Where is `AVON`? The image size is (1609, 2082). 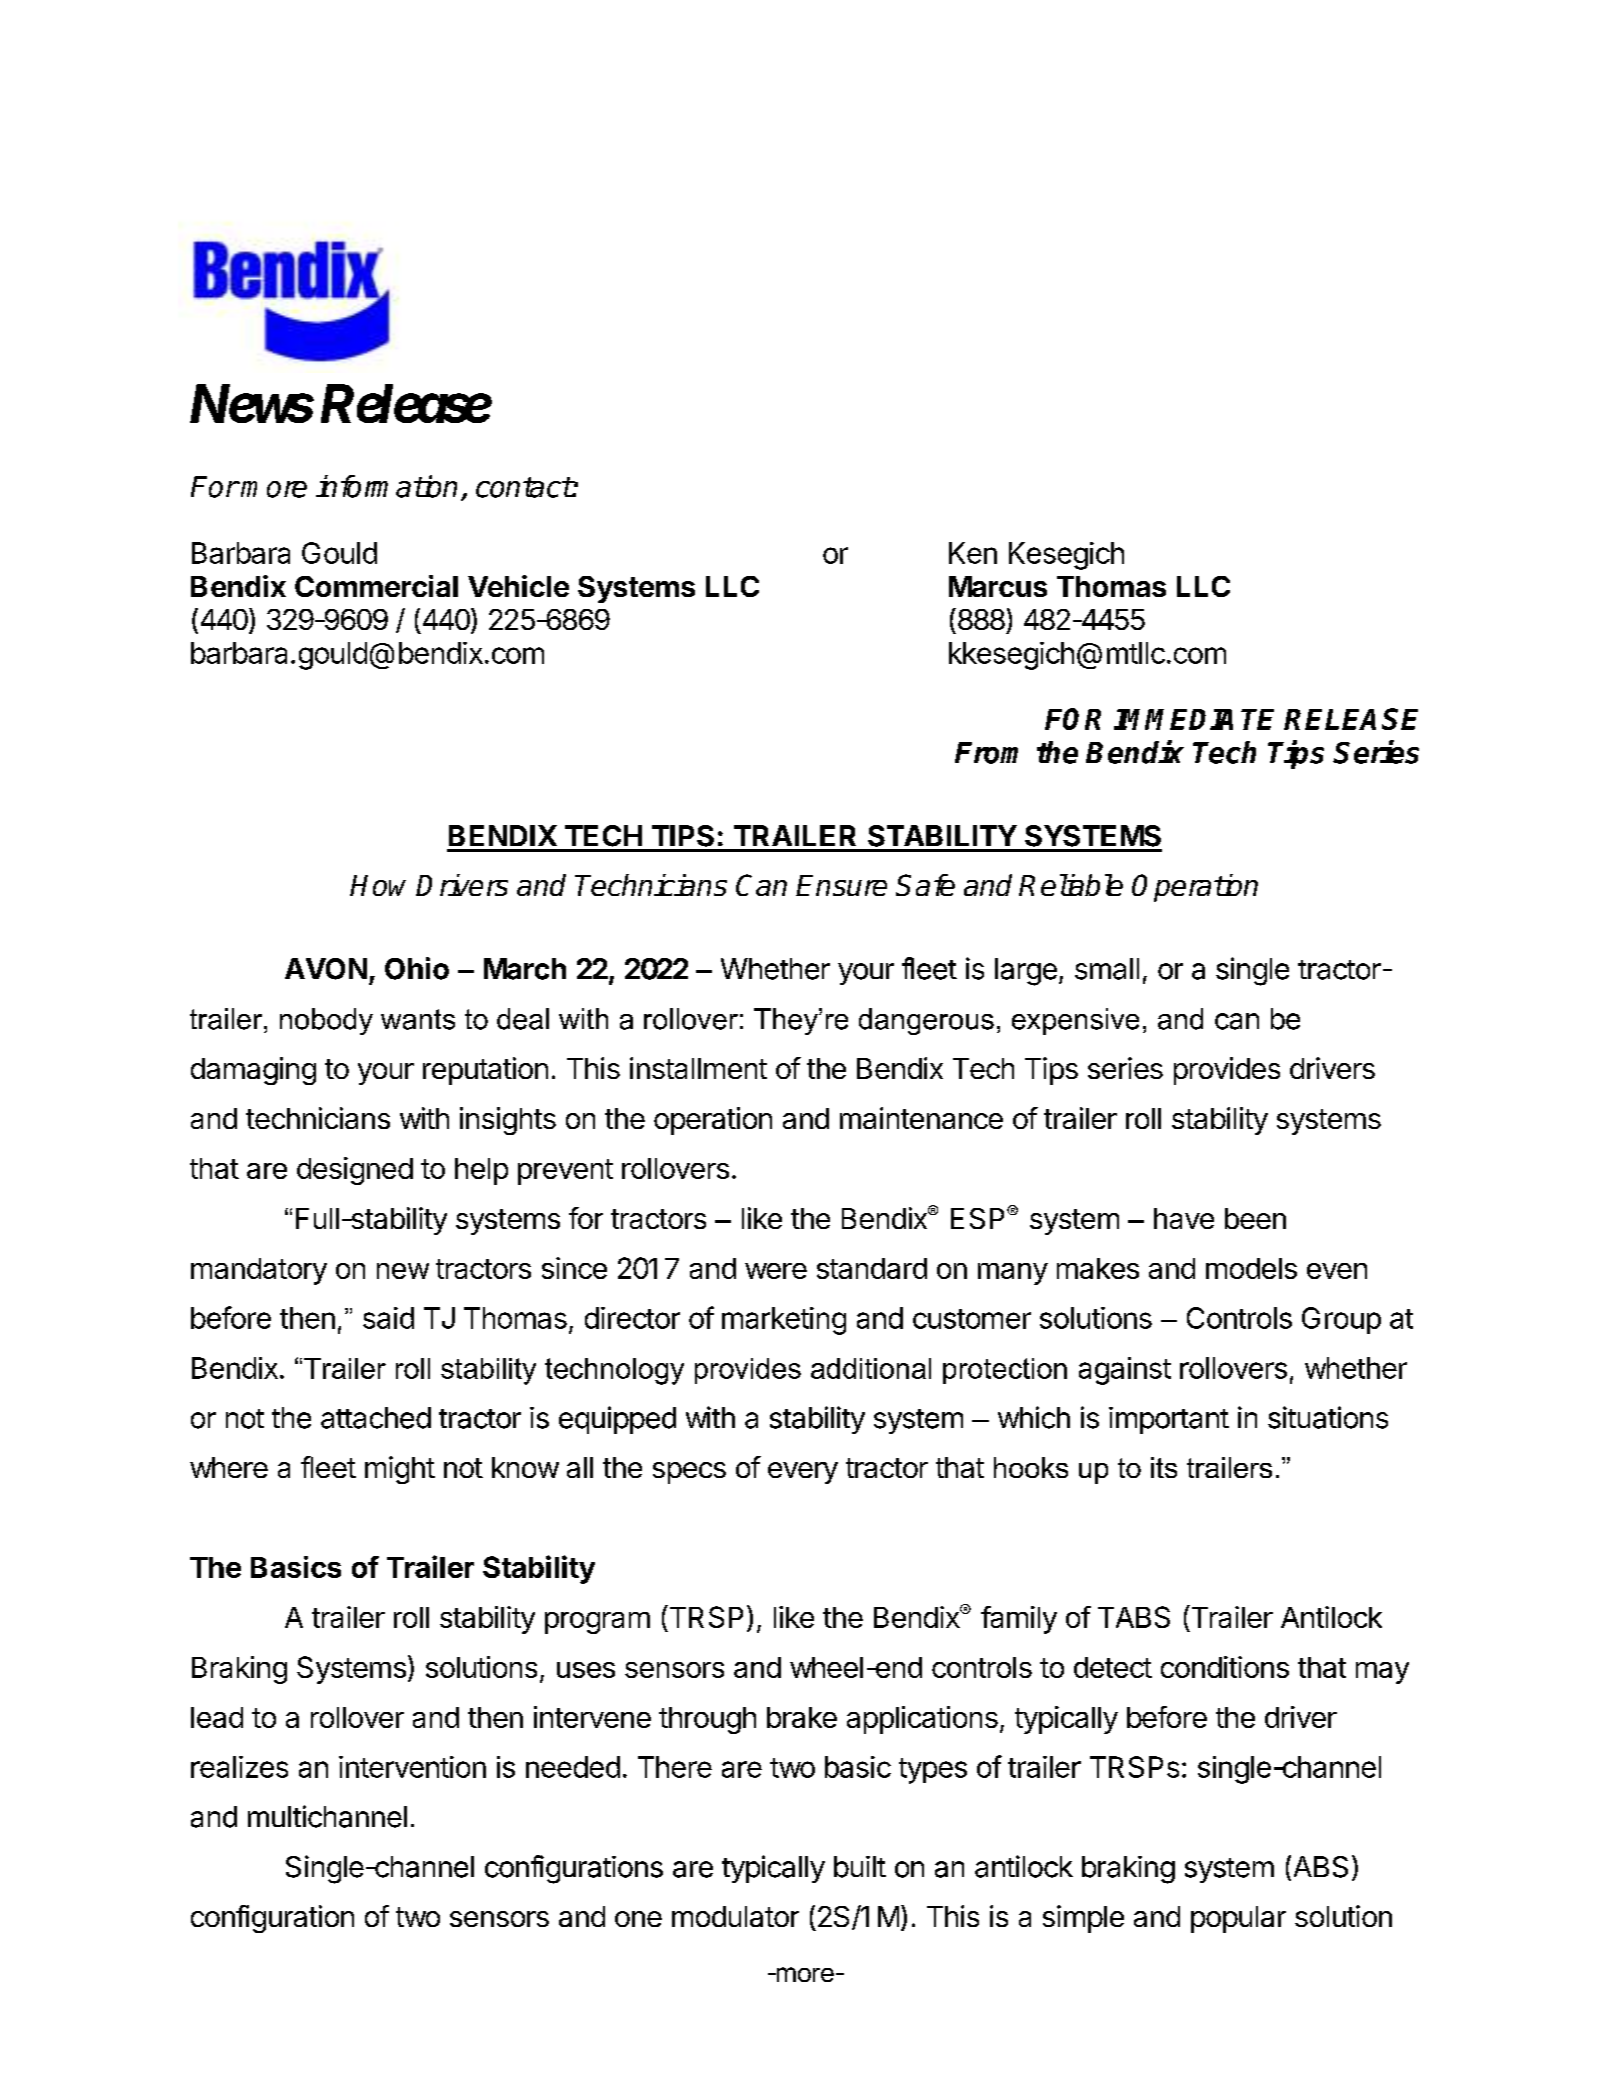 AVON is located at coordinates (326, 969).
